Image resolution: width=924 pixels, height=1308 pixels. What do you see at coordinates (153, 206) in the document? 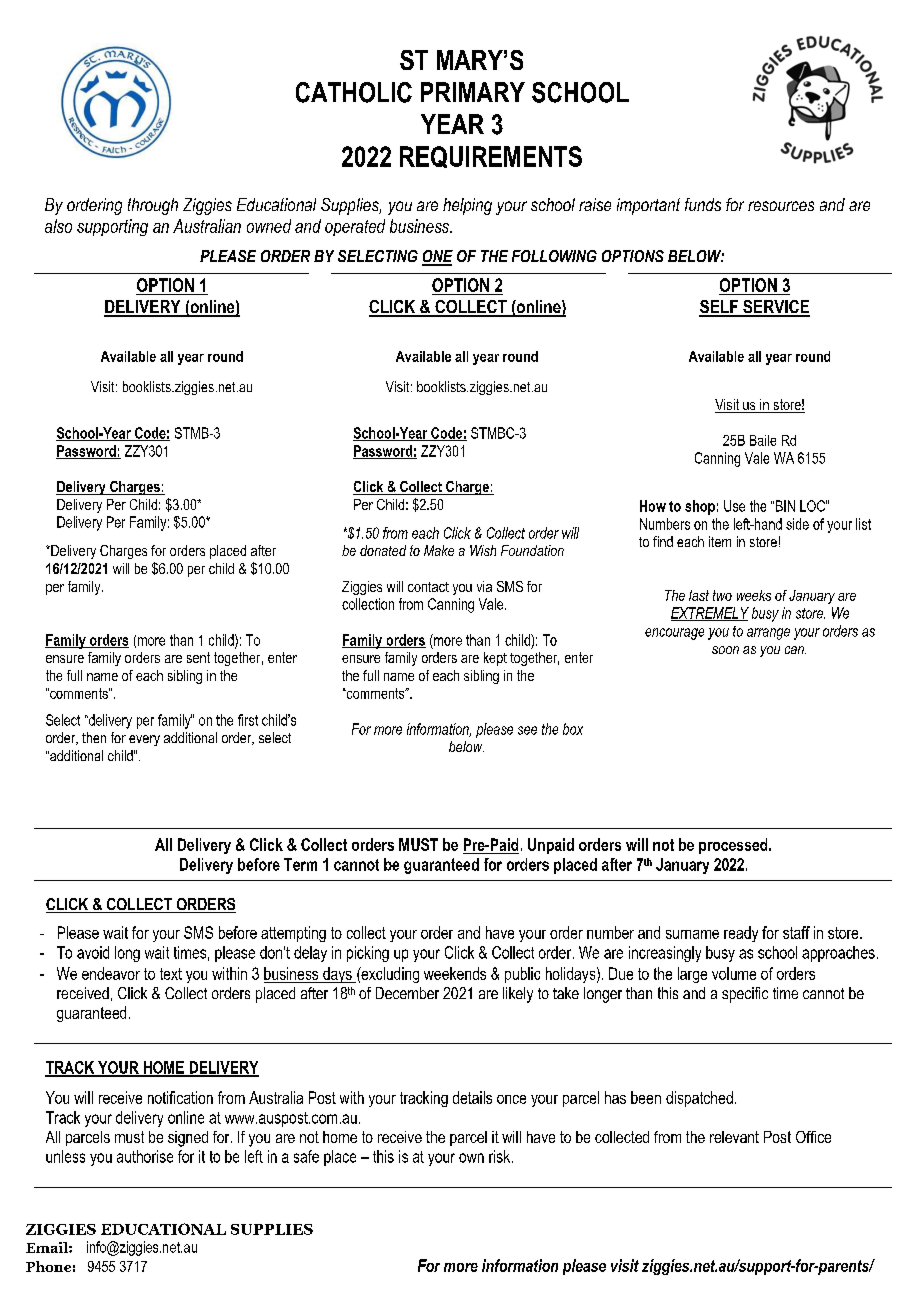
I see `through` at bounding box center [153, 206].
